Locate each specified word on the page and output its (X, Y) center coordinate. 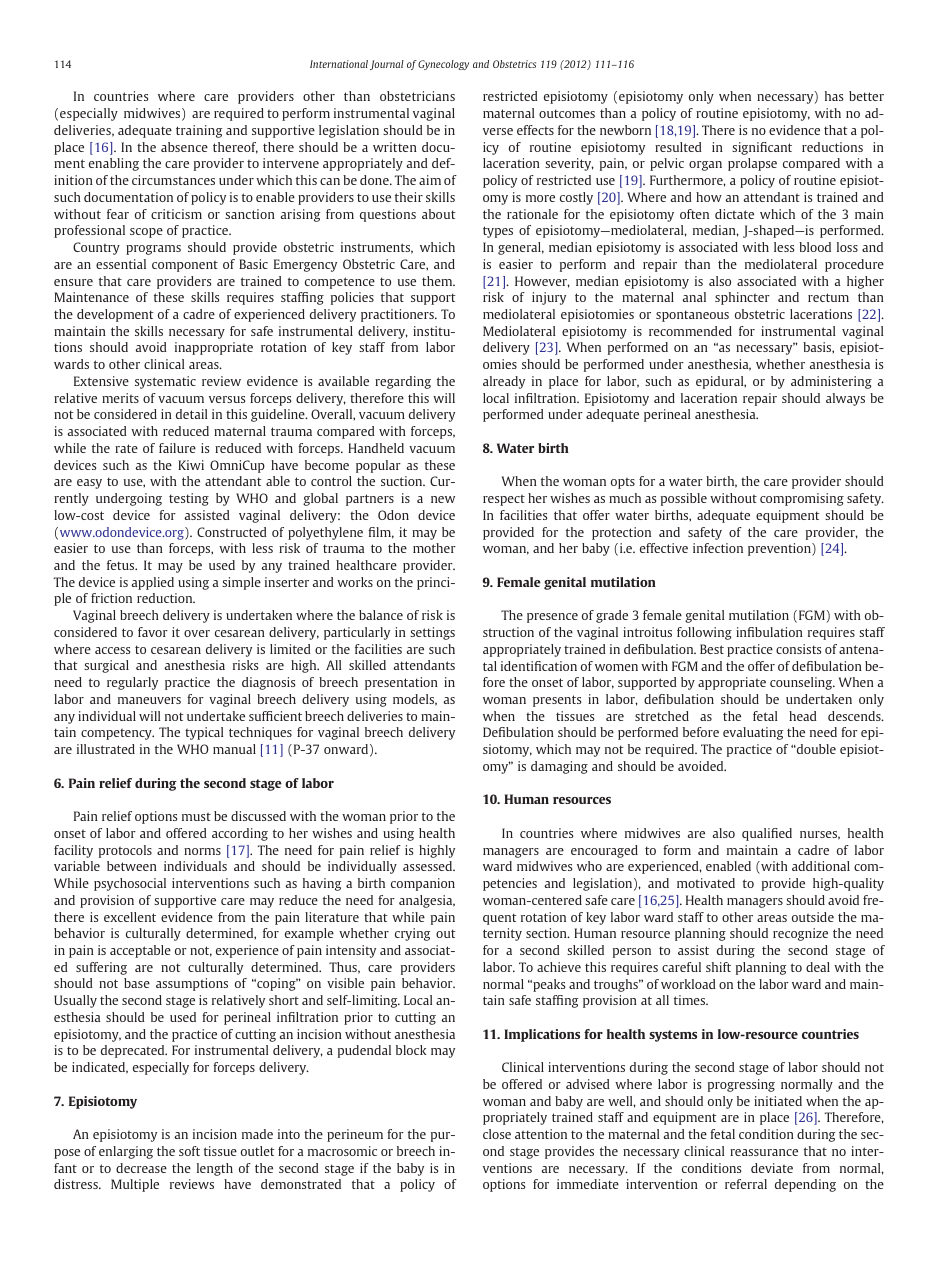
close (497, 1134)
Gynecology (443, 65)
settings (432, 633)
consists (798, 649)
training (199, 131)
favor (153, 632)
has (834, 96)
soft (189, 1151)
